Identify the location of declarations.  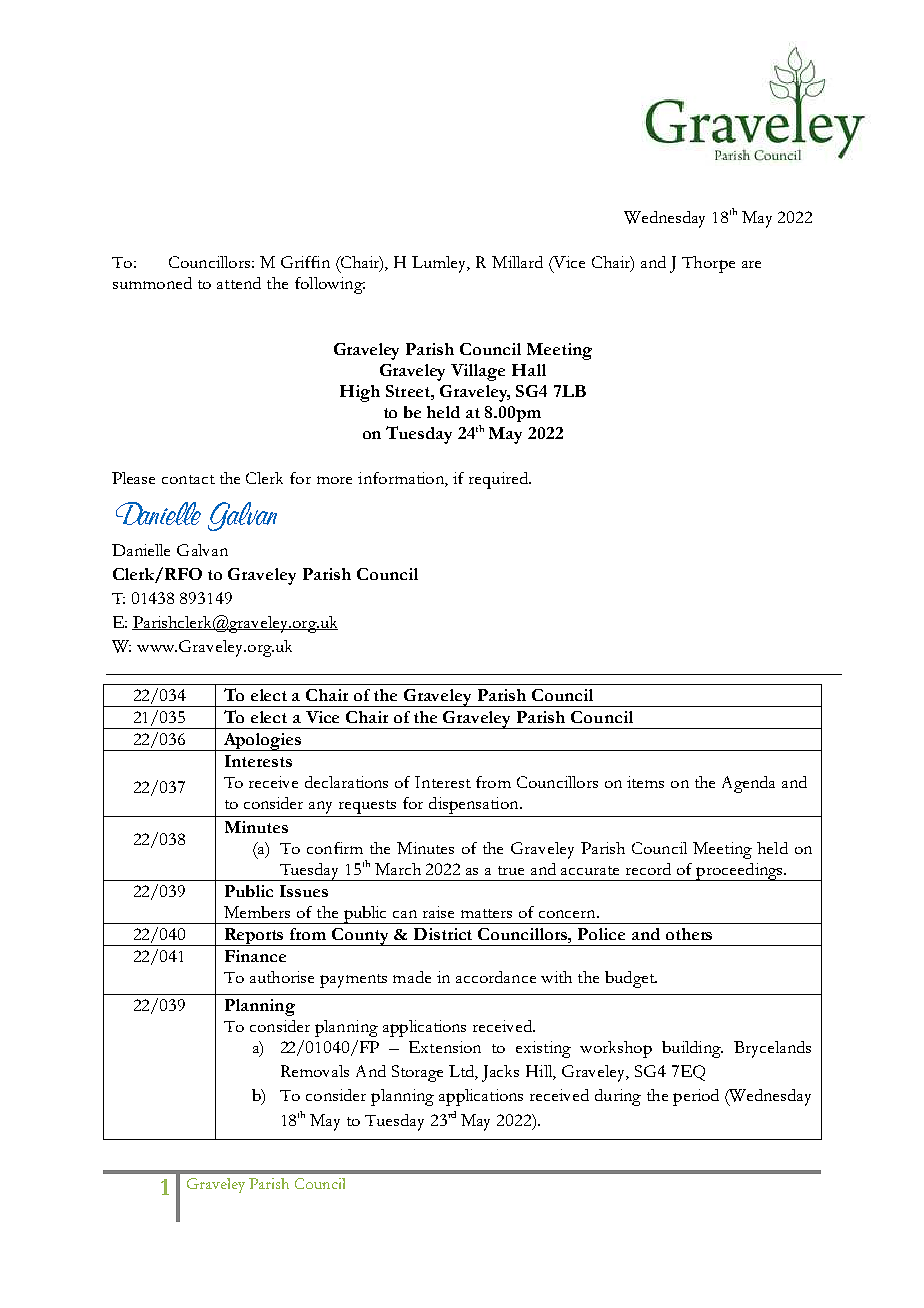
(346, 782).
